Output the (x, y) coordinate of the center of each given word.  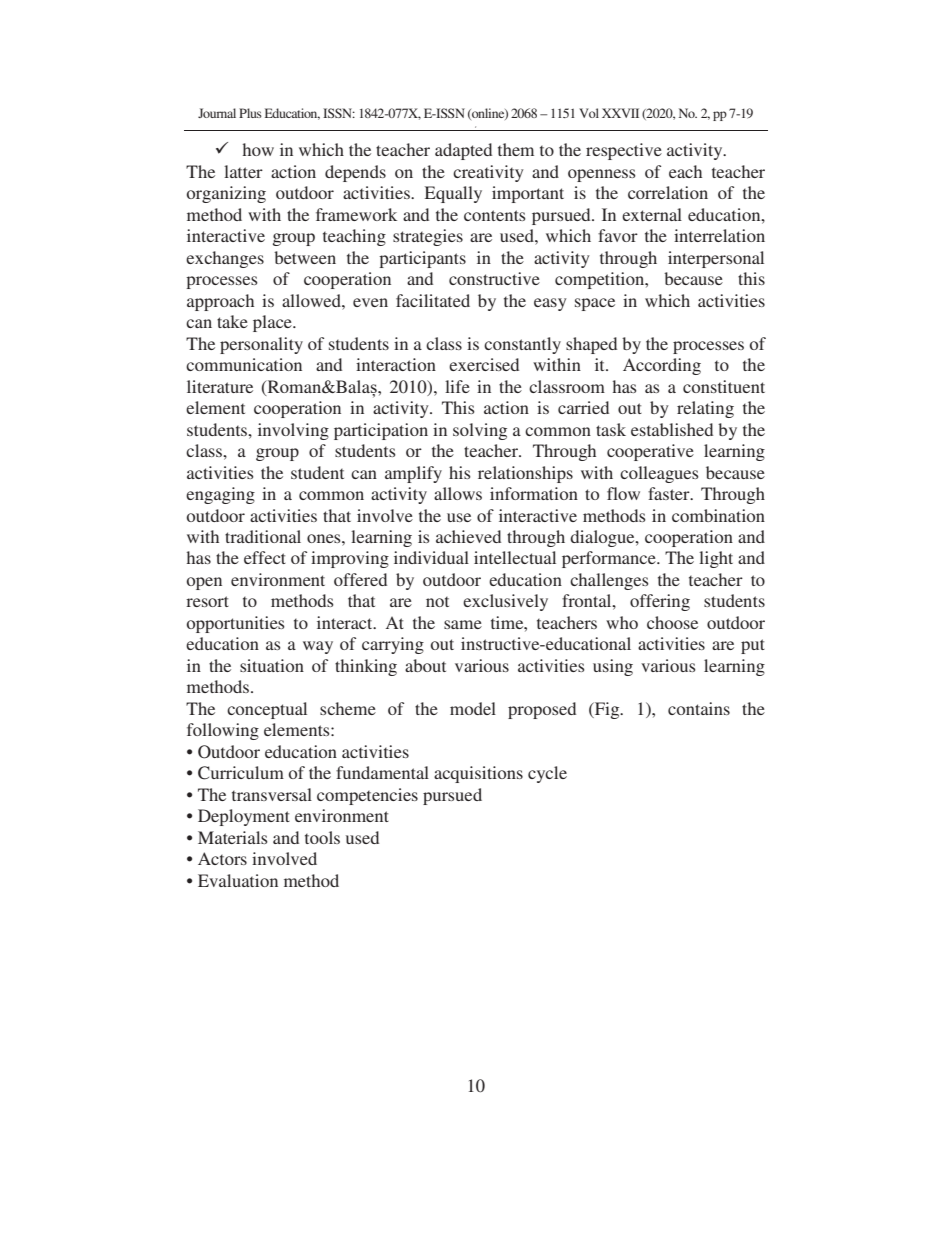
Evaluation (238, 880)
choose (672, 622)
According (662, 366)
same (463, 624)
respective (624, 151)
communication (244, 364)
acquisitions (478, 774)
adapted (463, 151)
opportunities (236, 624)
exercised (484, 364)
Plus (250, 113)
